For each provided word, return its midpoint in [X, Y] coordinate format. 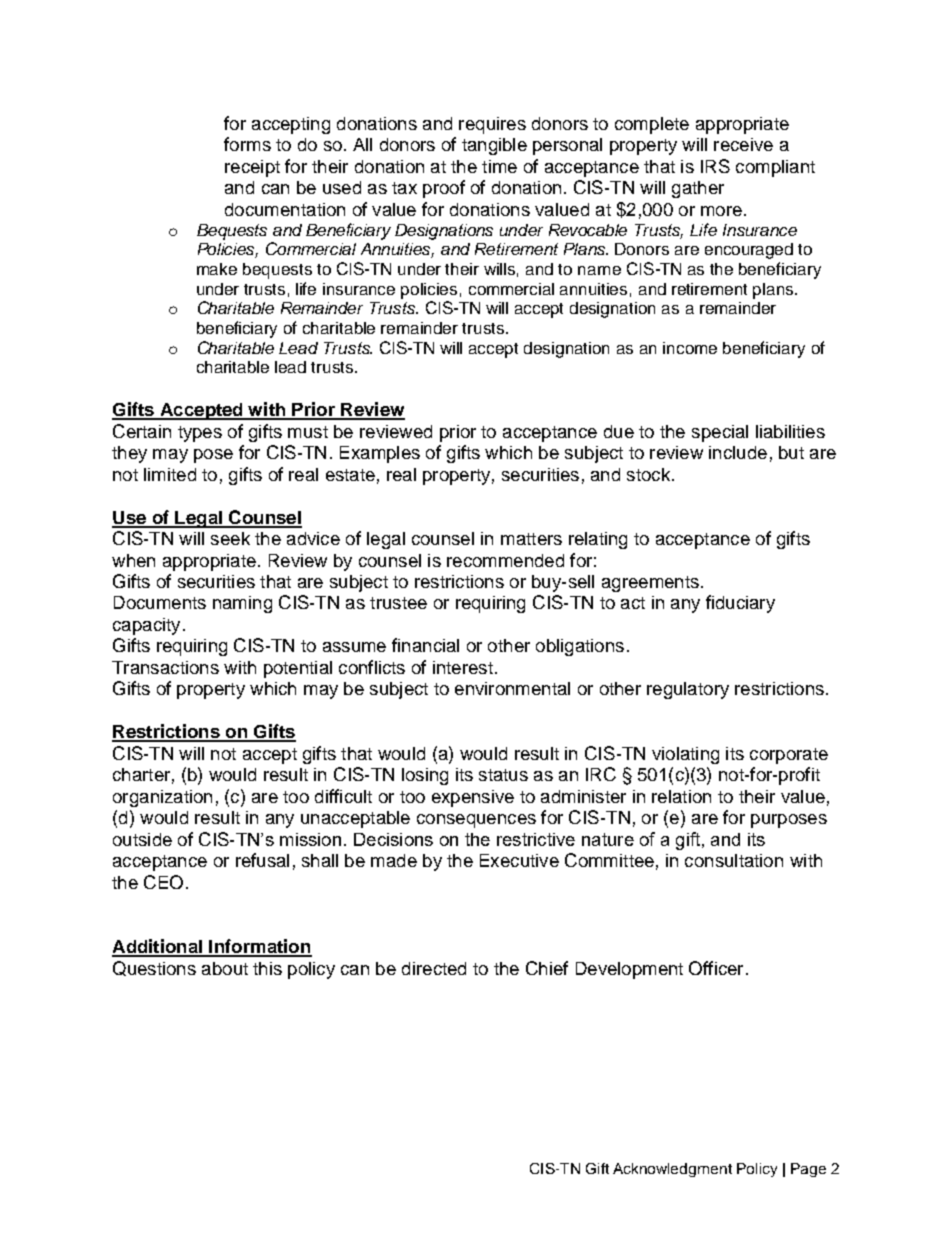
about [225, 968]
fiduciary [740, 604]
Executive [519, 860]
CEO [163, 882]
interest [463, 667]
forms [247, 144]
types [200, 434]
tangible [494, 146]
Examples [380, 454]
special [720, 433]
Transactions [165, 667]
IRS [715, 166]
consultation [734, 860]
